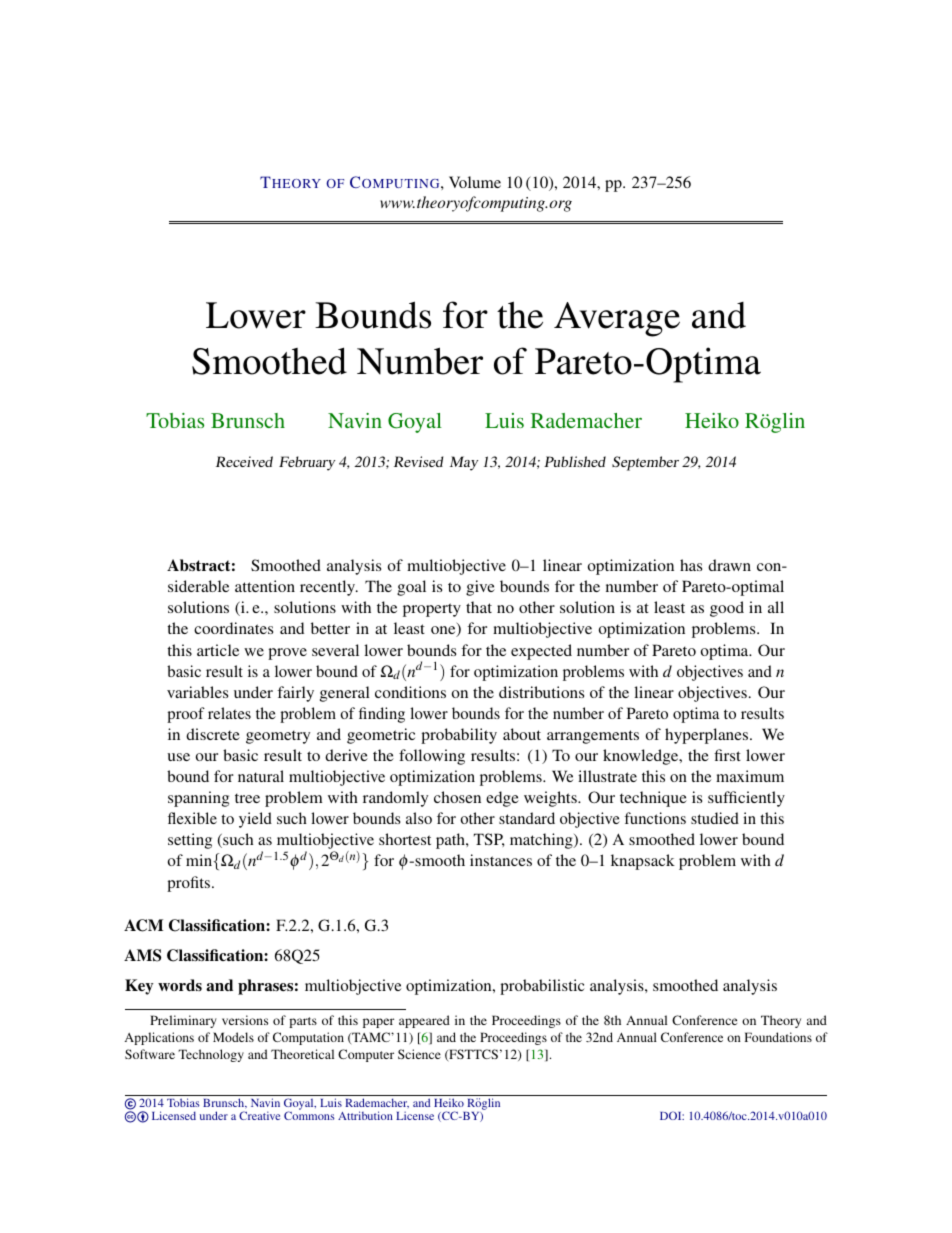 The width and height of the screenshot is (952, 1233). Describe the element at coordinates (645, 463) in the screenshot. I see `September` at that location.
